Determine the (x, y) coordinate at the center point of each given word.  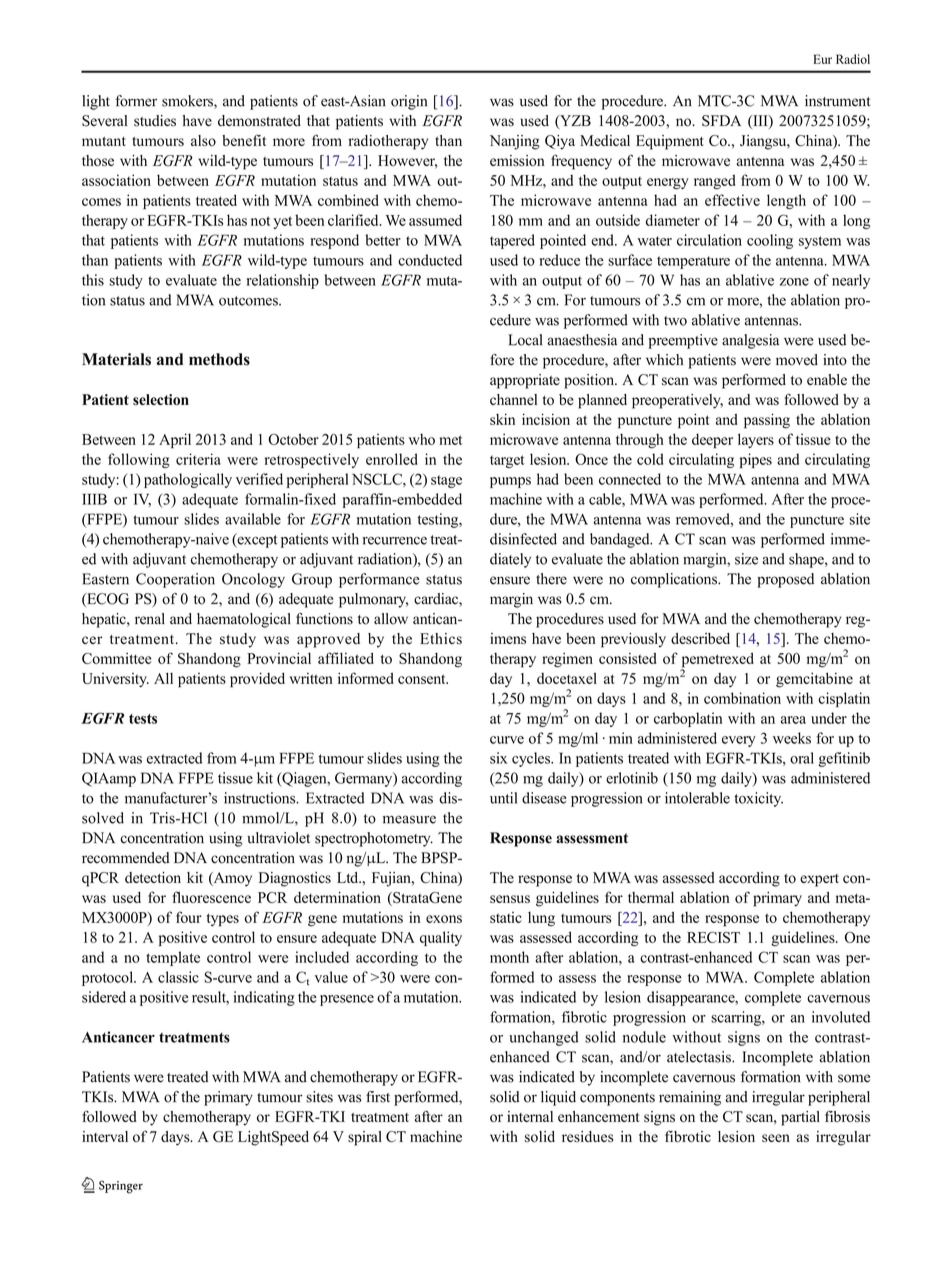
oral (802, 758)
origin (409, 102)
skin (502, 419)
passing (767, 421)
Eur (822, 59)
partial (800, 1118)
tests (143, 719)
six (498, 758)
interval (105, 1136)
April (175, 440)
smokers (188, 102)
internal (530, 1116)
